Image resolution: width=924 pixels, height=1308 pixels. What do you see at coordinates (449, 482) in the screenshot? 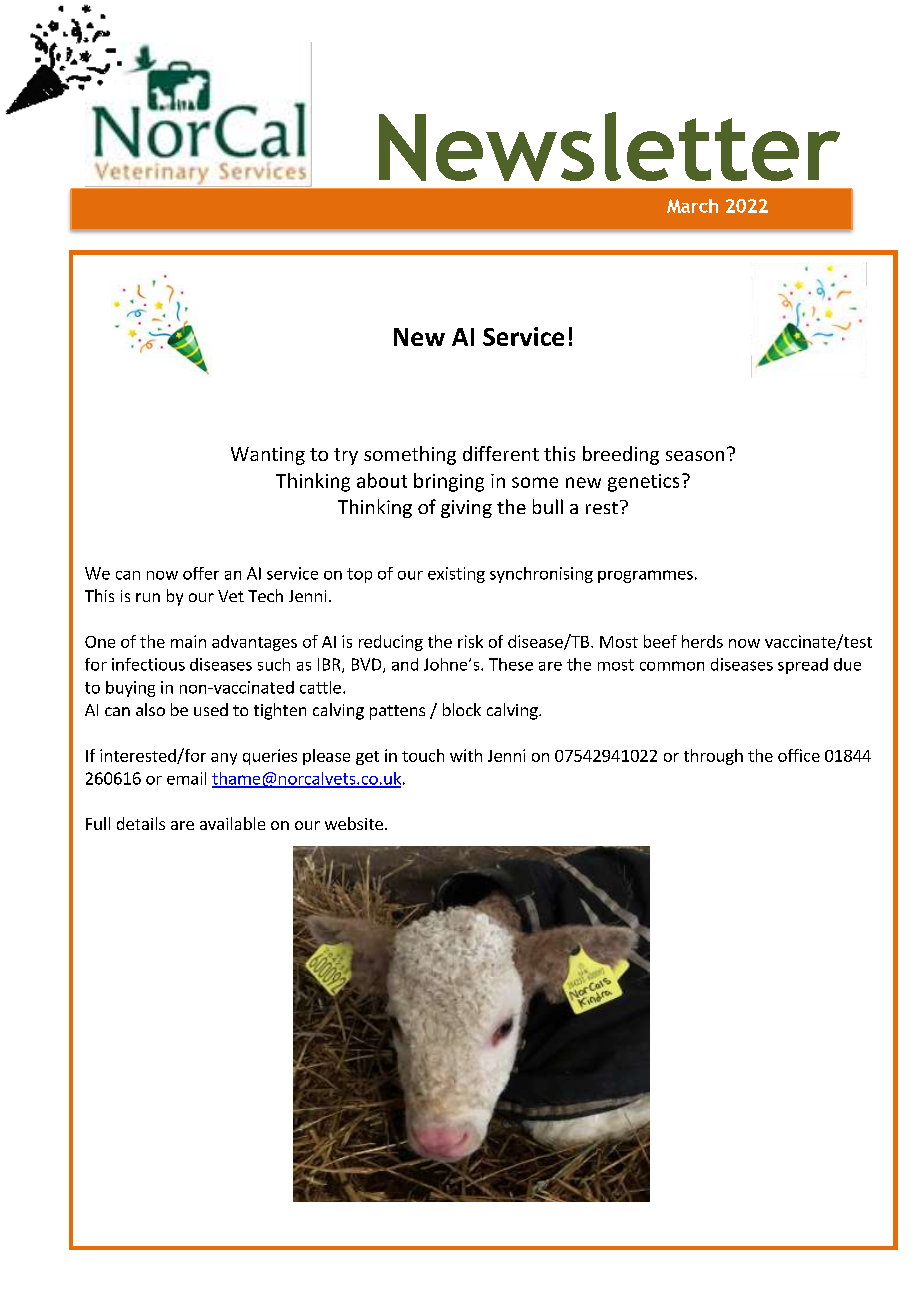
I see `bringing` at bounding box center [449, 482].
